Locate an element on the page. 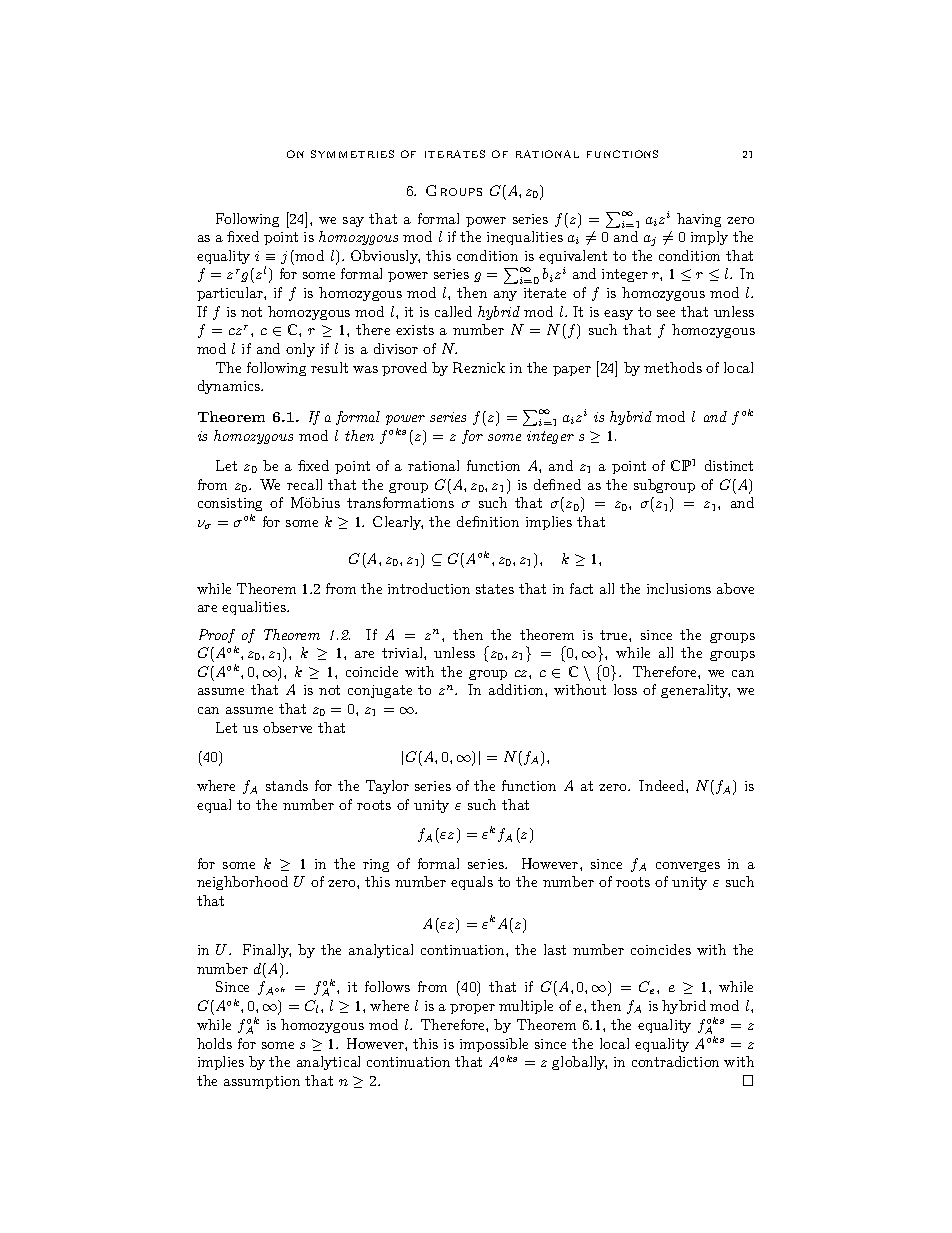 This page has height=1233, width=952. inclusions is located at coordinates (679, 588).
